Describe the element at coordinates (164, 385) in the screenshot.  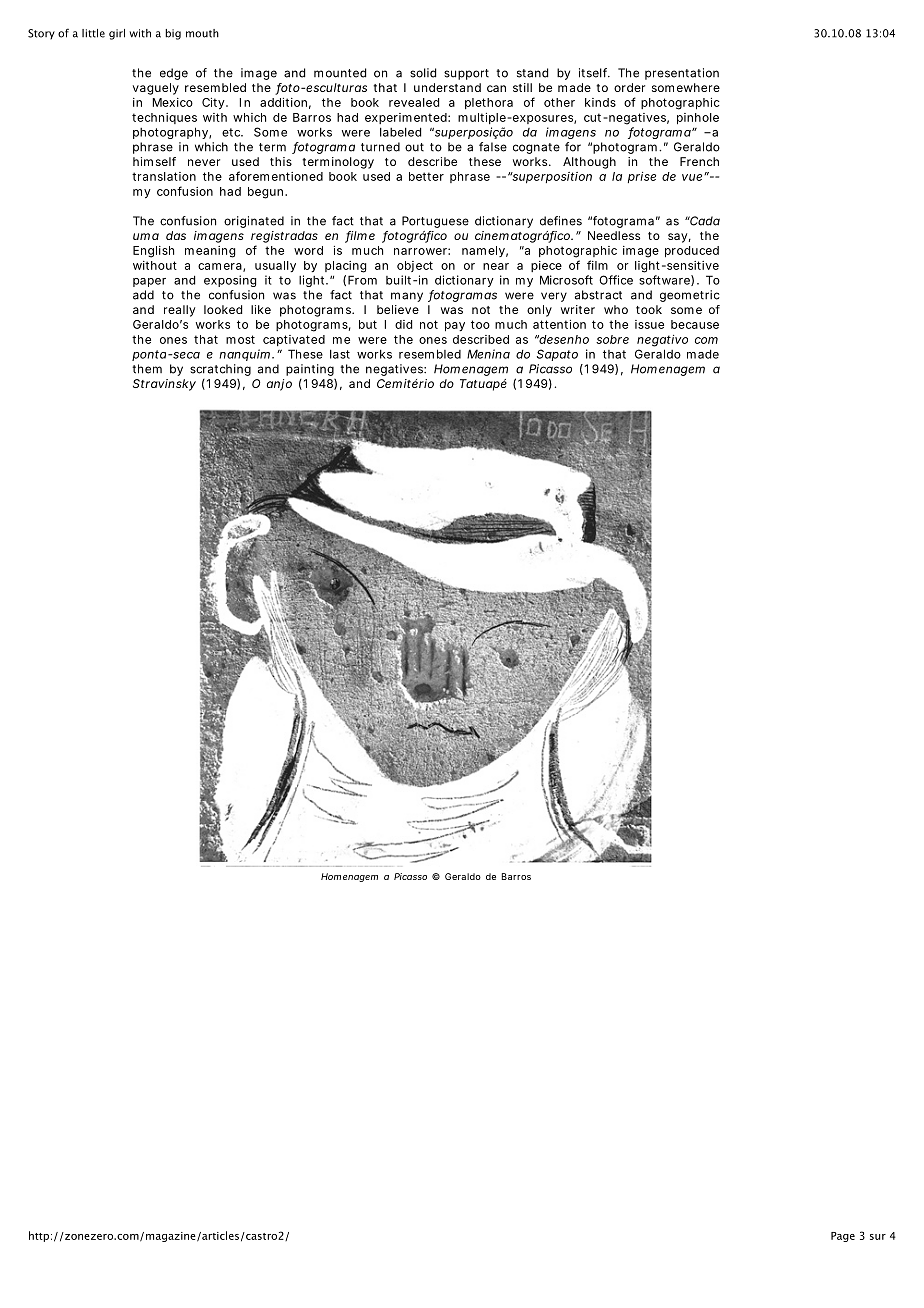
I see `Stravinsky` at that location.
